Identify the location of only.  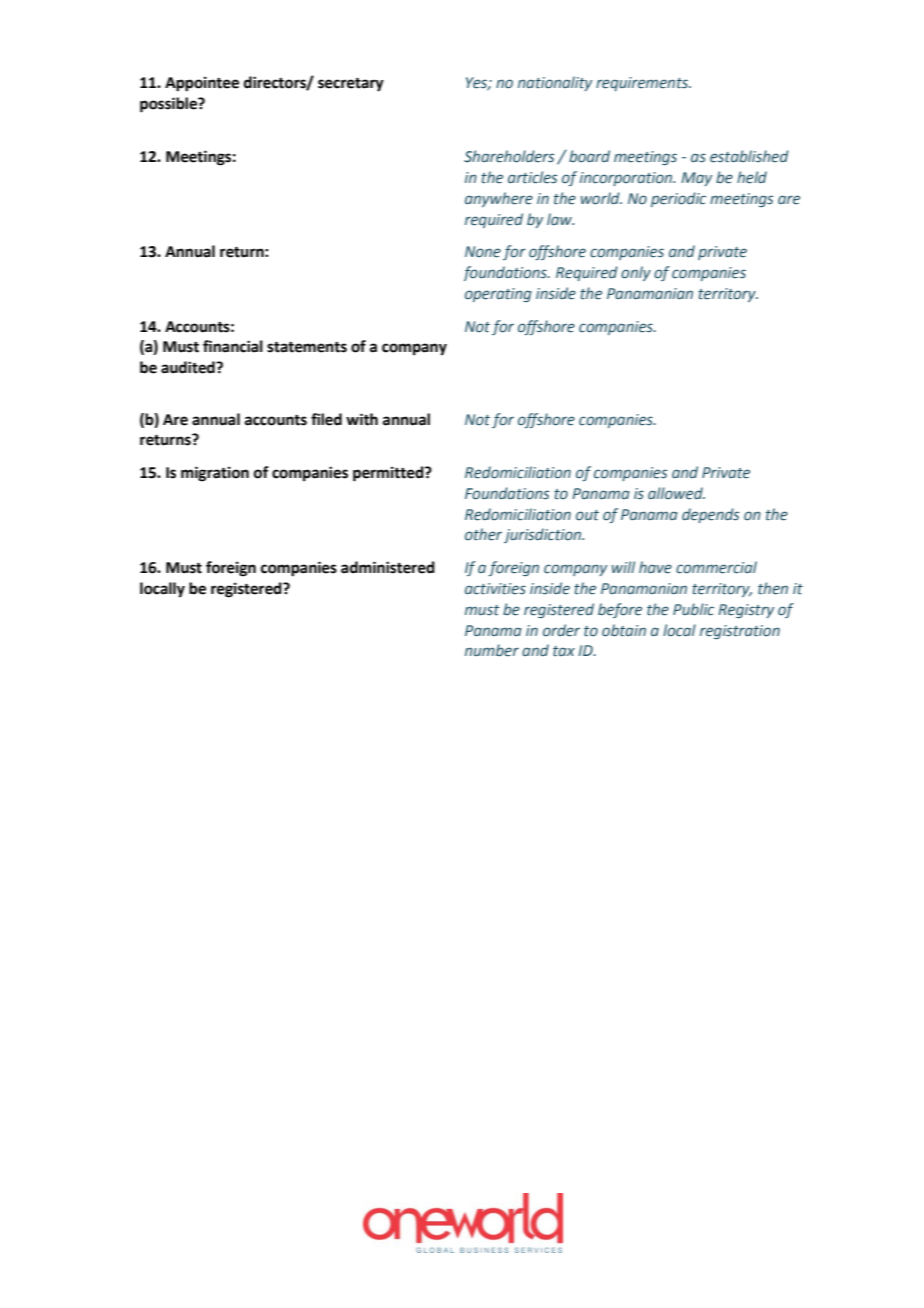
(636, 273).
